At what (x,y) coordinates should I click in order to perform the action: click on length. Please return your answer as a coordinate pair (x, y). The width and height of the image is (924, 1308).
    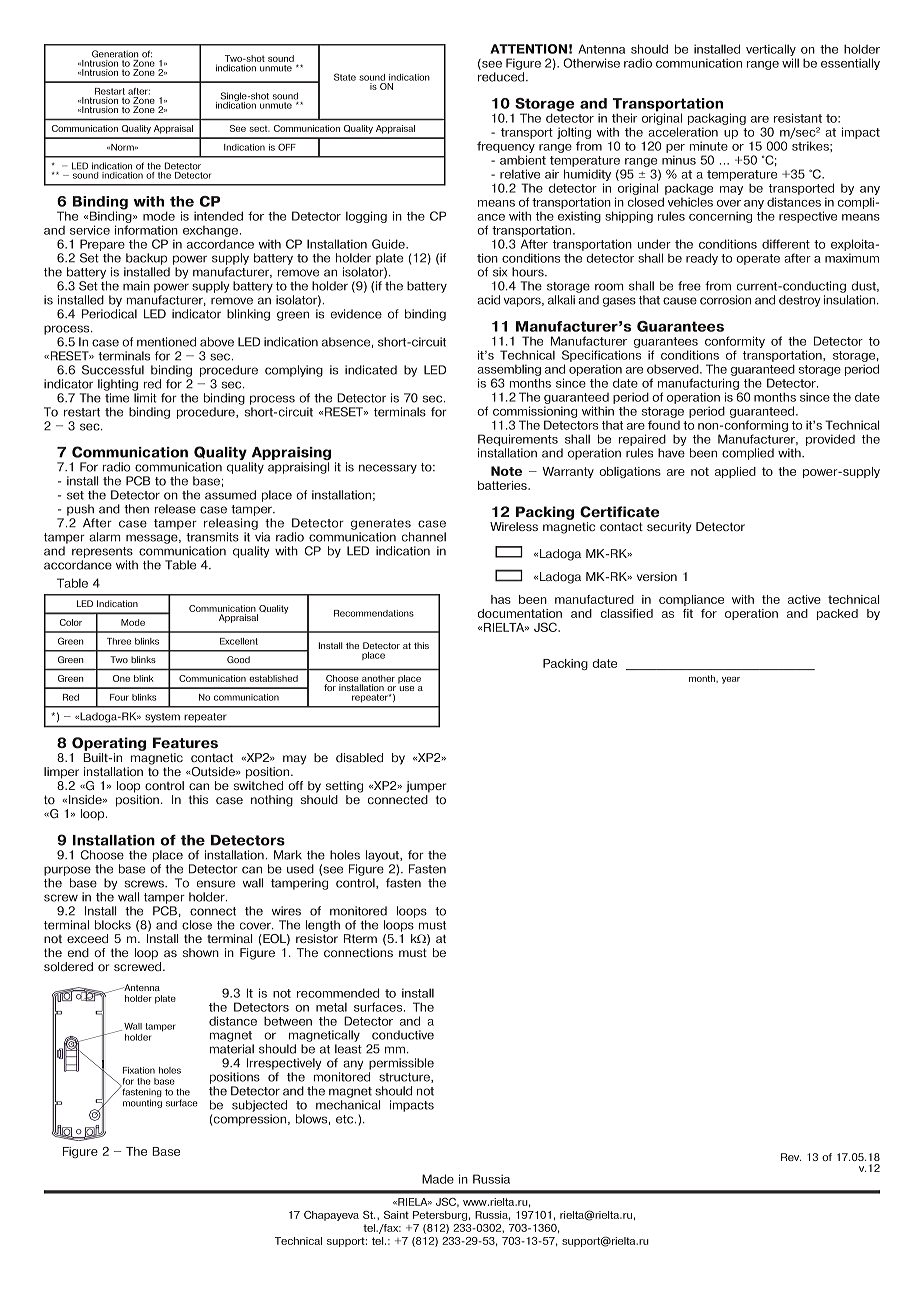
    Looking at the image, I should click on (323, 926).
